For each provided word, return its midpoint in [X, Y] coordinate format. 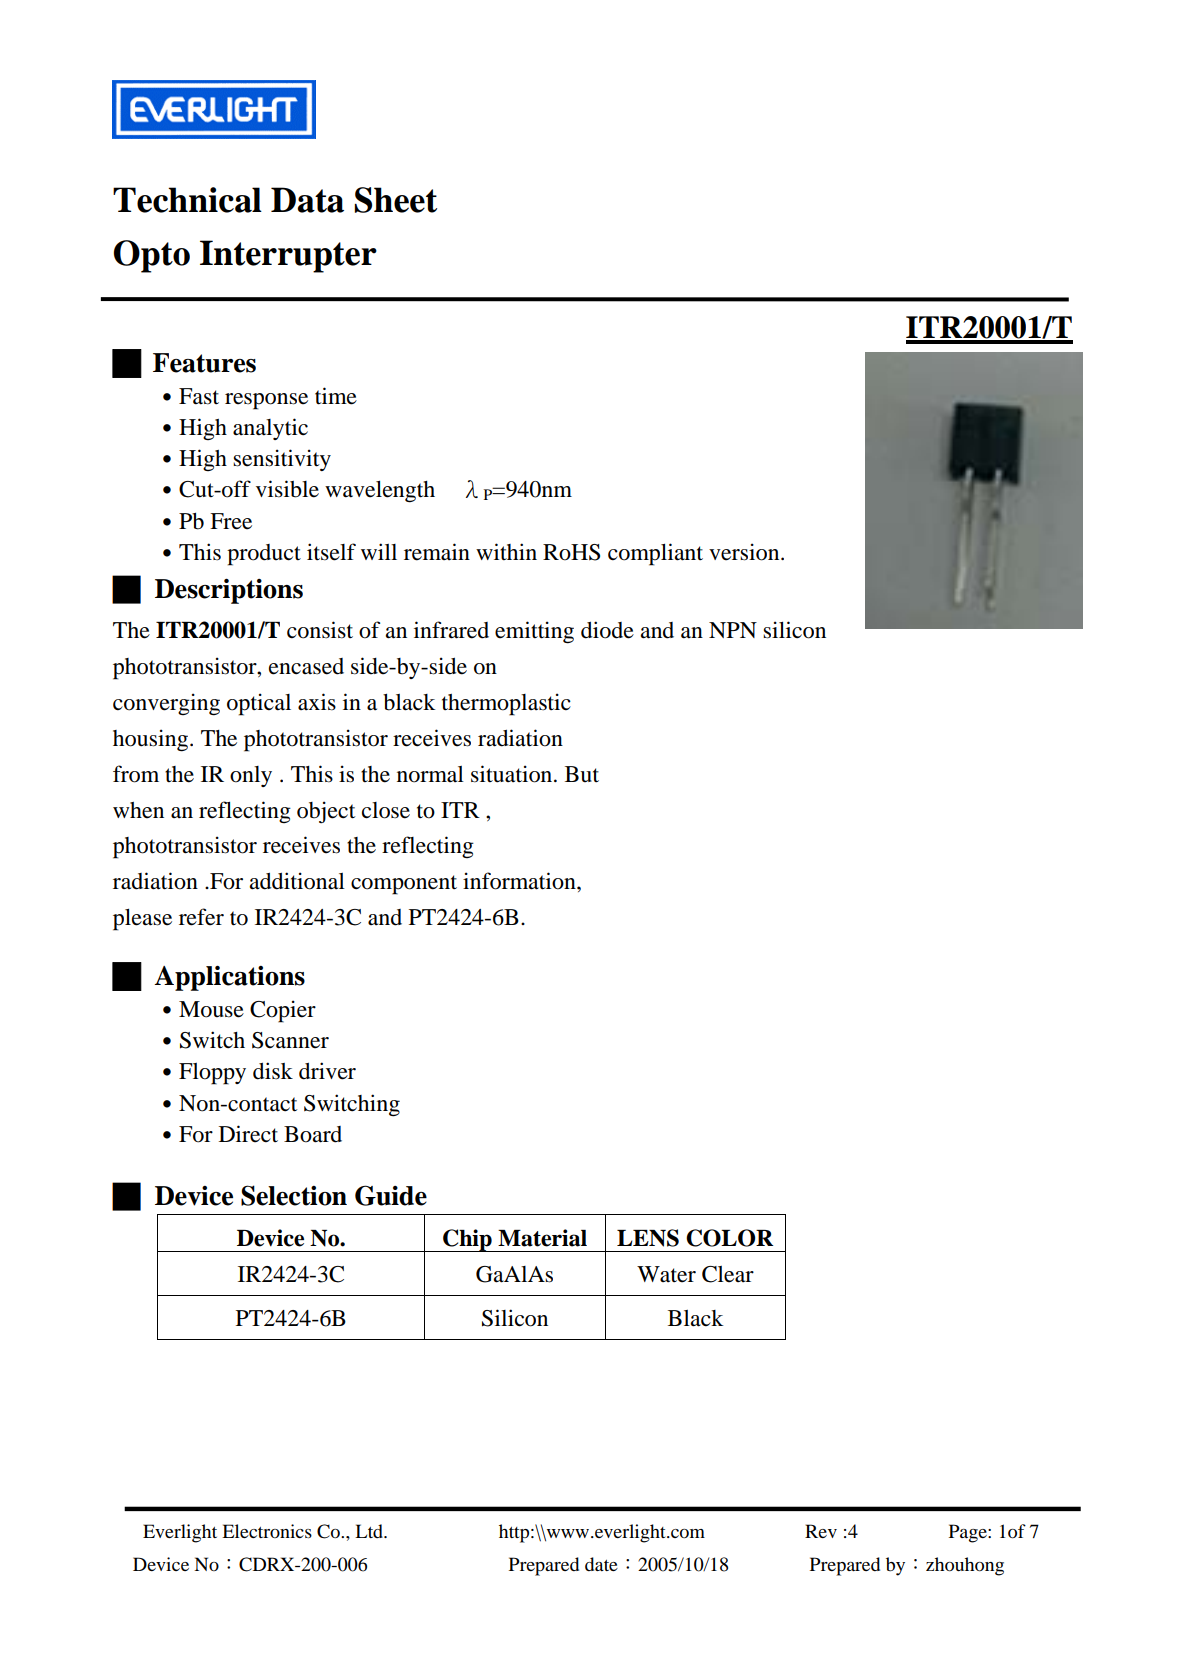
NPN [733, 630]
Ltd [370, 1531]
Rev [821, 1531]
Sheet [395, 200]
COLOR [729, 1238]
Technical [187, 200]
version [745, 552]
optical [259, 704]
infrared [451, 630]
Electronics [267, 1531]
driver [327, 1071]
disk [273, 1071]
